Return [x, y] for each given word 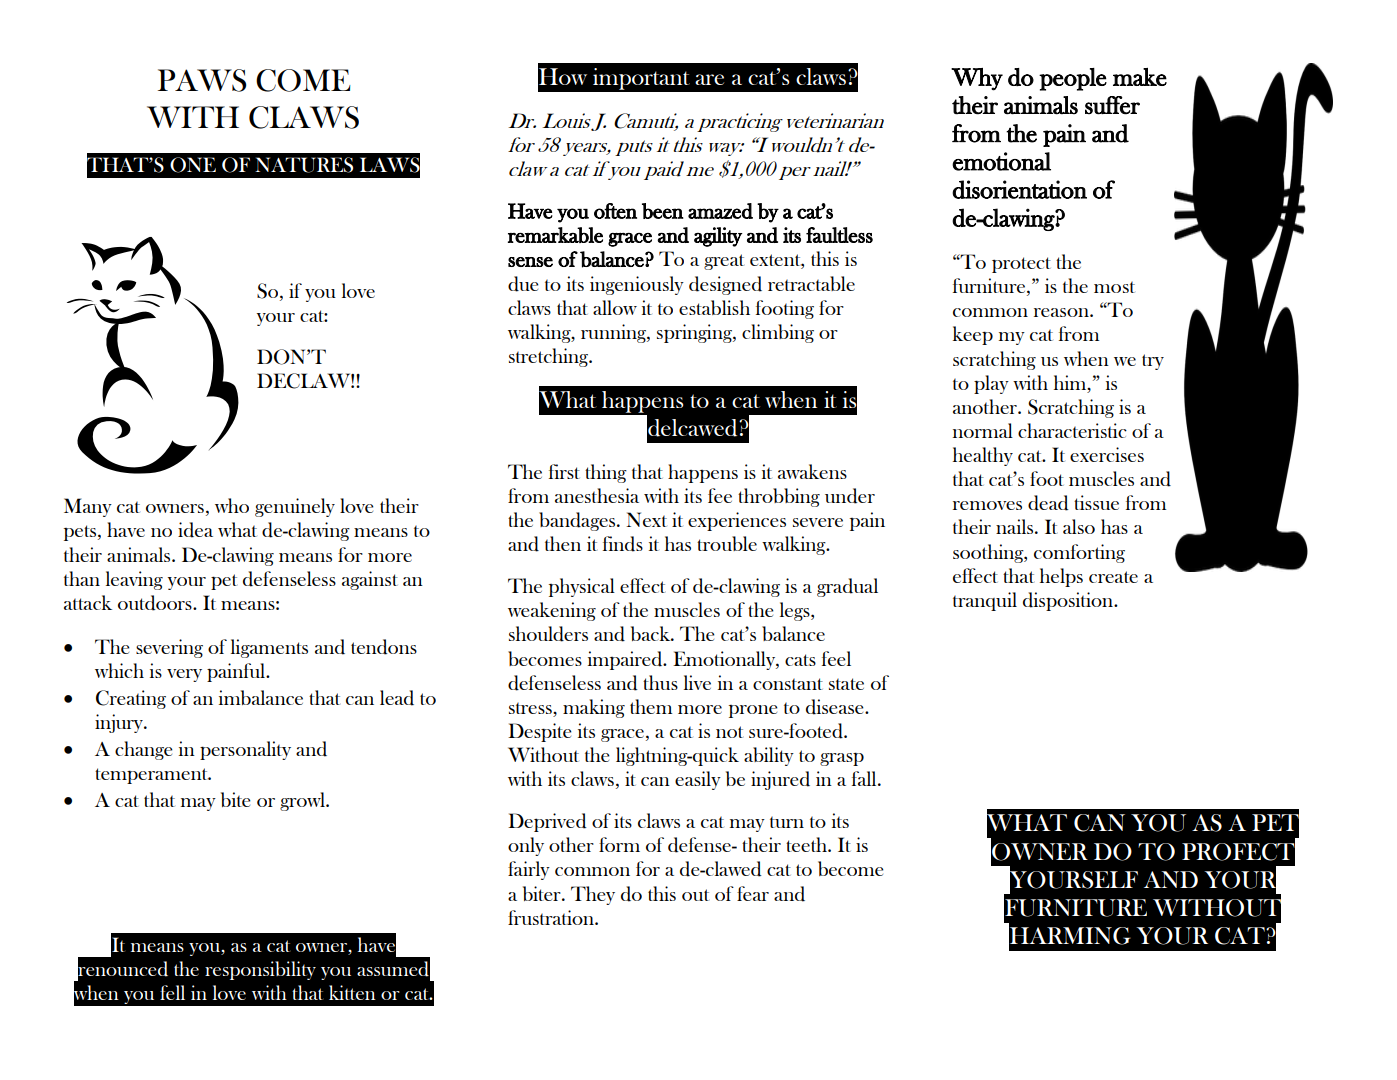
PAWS [202, 80]
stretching [550, 357]
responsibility [260, 970]
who [232, 505]
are [709, 79]
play [991, 384]
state [846, 684]
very [184, 675]
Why [977, 79]
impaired [626, 660]
